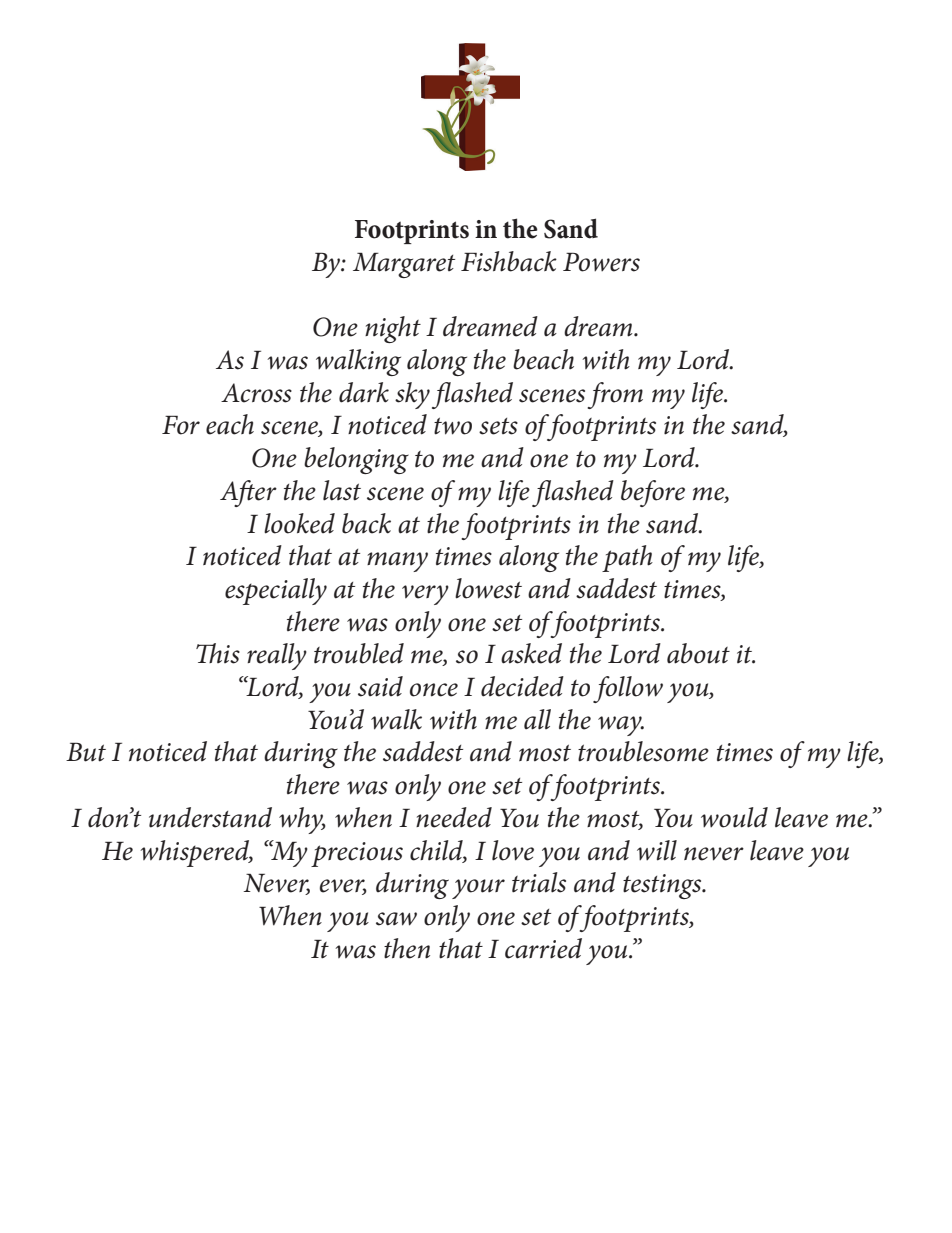 This screenshot has height=1233, width=952. Describe the element at coordinates (601, 262) in the screenshot. I see `Powers` at that location.
